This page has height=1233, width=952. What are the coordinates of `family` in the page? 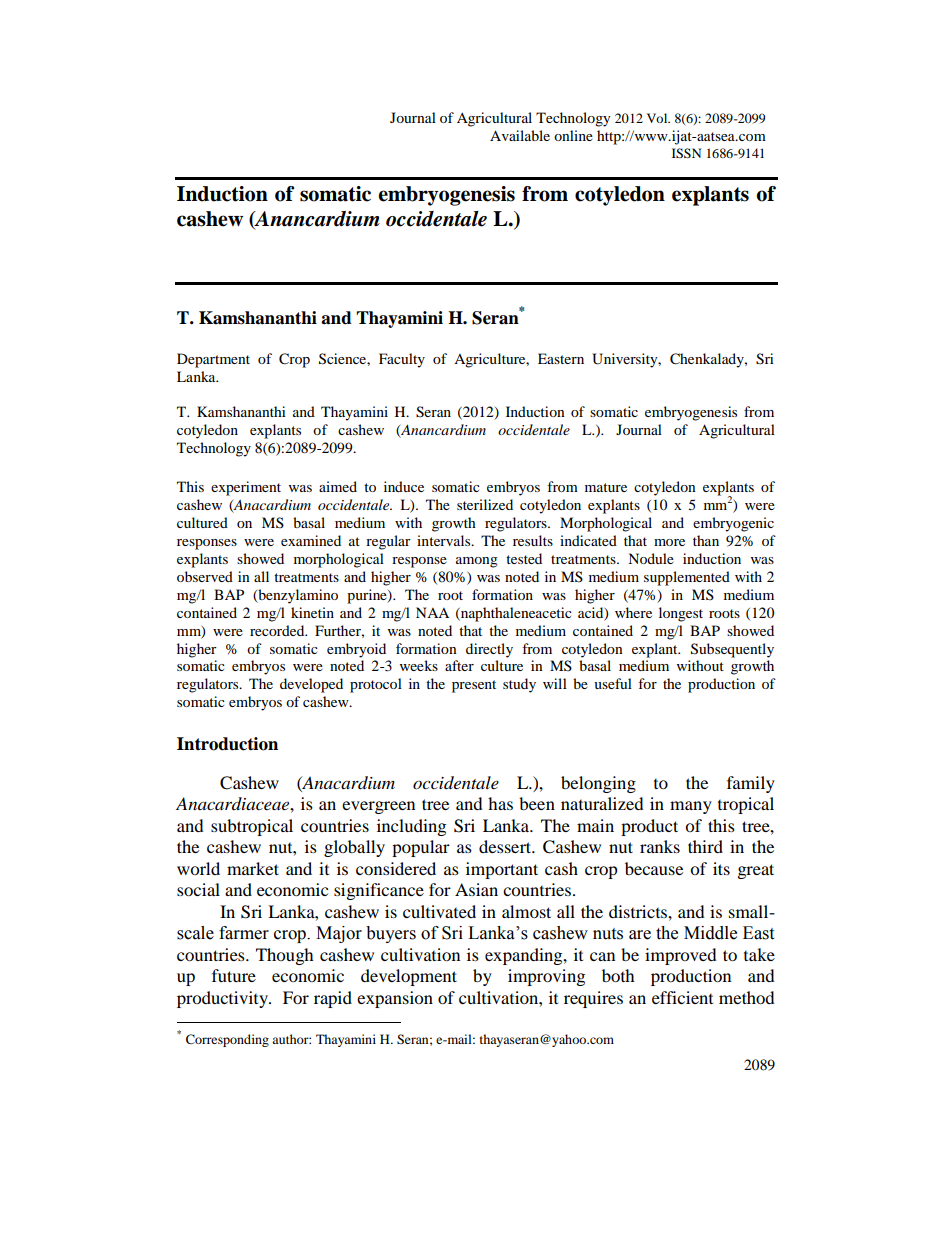 It's located at (751, 784).
